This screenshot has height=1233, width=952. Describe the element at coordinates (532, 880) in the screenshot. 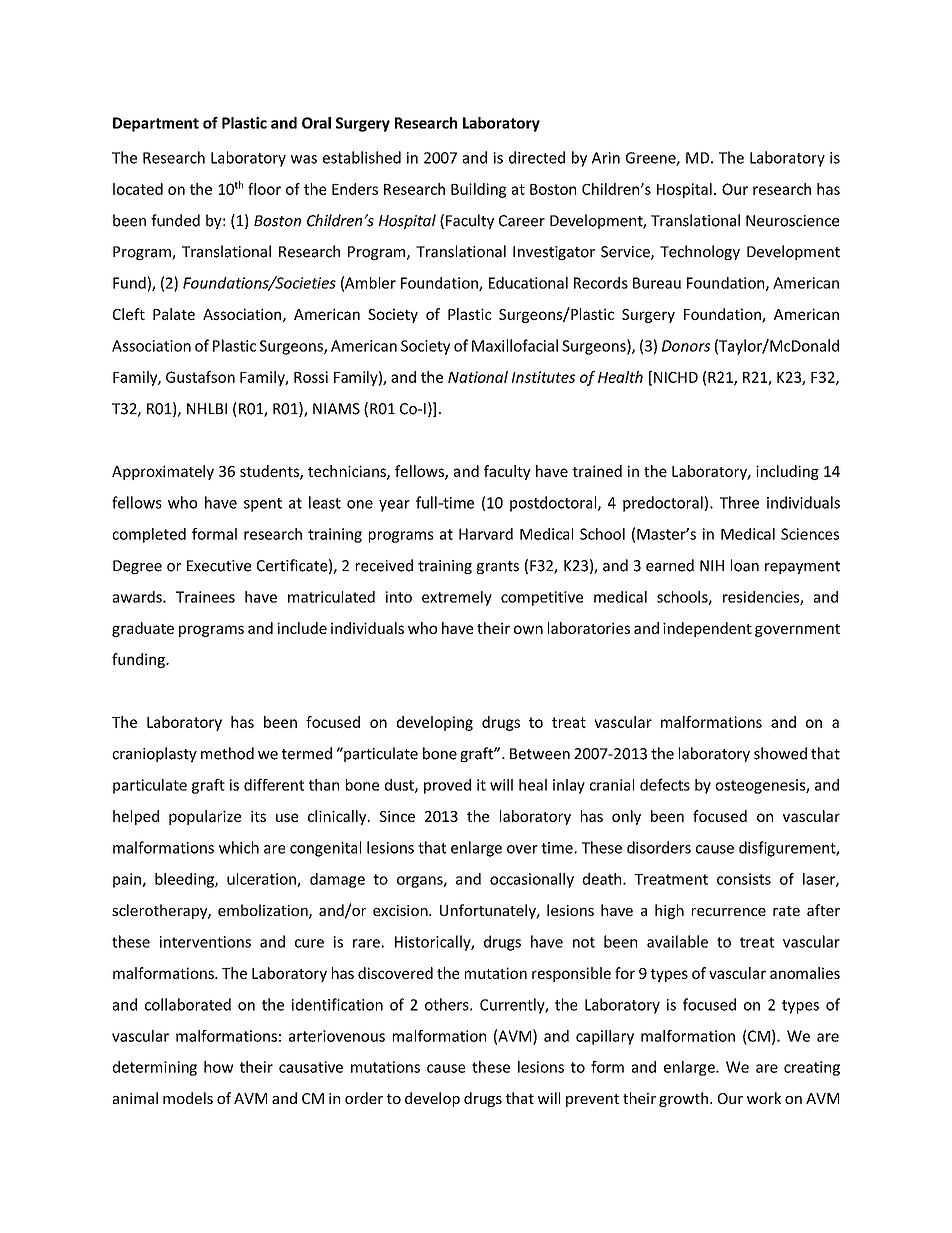

I see `occasionally` at that location.
